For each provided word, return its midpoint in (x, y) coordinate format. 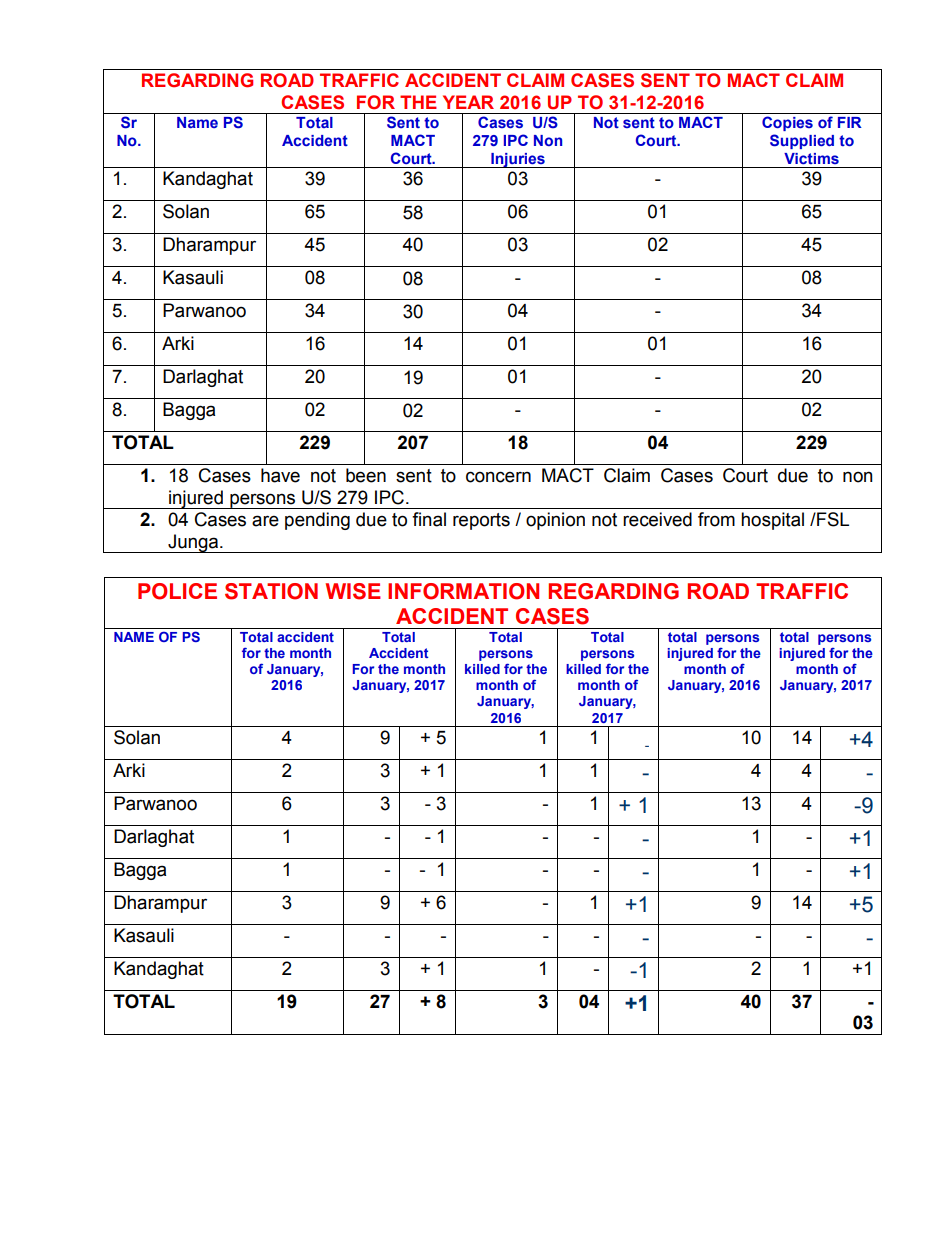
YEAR (468, 102)
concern (498, 477)
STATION (271, 591)
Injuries (518, 160)
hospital (772, 521)
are (265, 521)
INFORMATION (463, 591)
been (366, 475)
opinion (555, 521)
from (716, 519)
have (280, 475)
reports (481, 521)
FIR (850, 122)
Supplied (802, 141)
